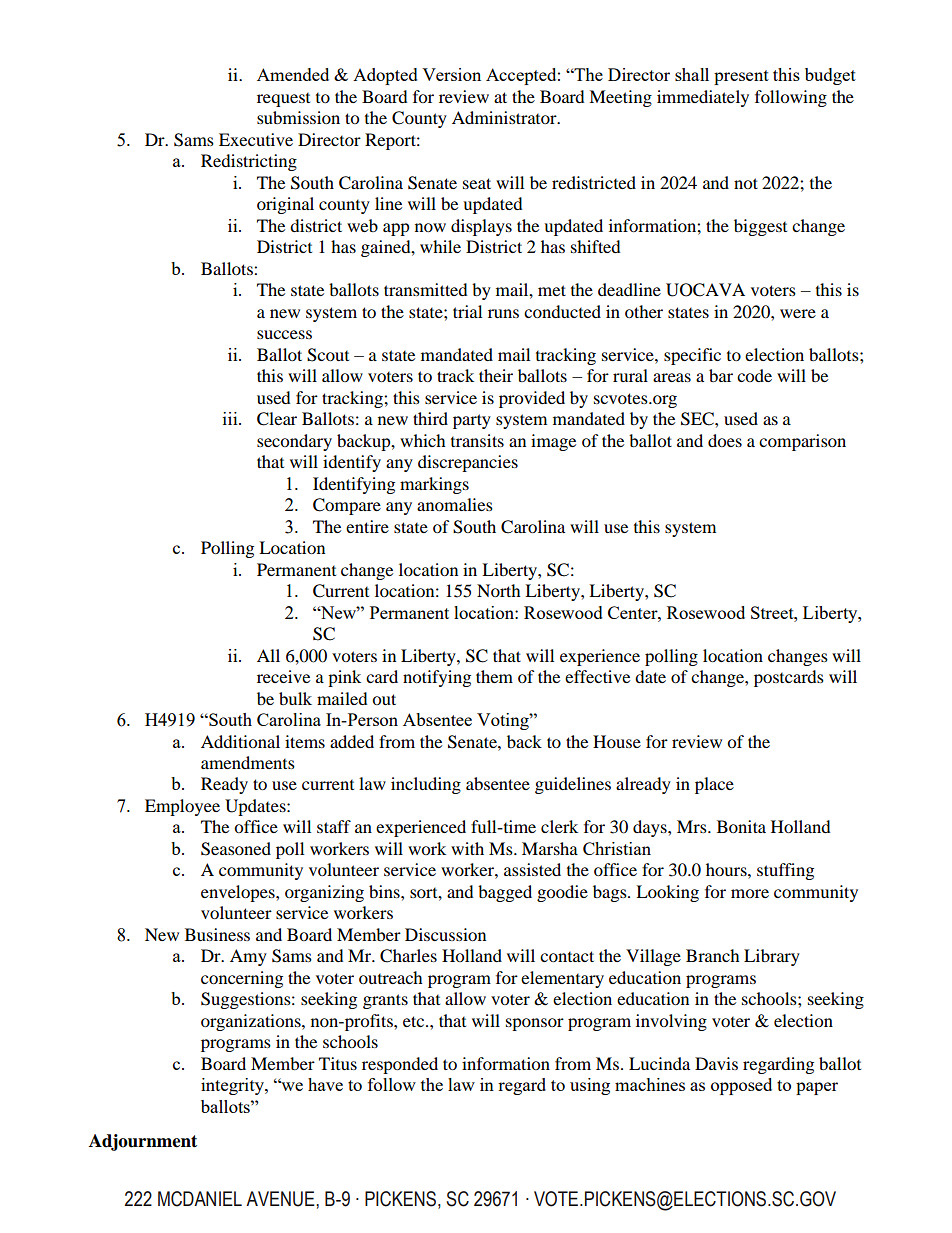 The width and height of the screenshot is (952, 1233). What do you see at coordinates (750, 893) in the screenshot?
I see `more` at bounding box center [750, 893].
